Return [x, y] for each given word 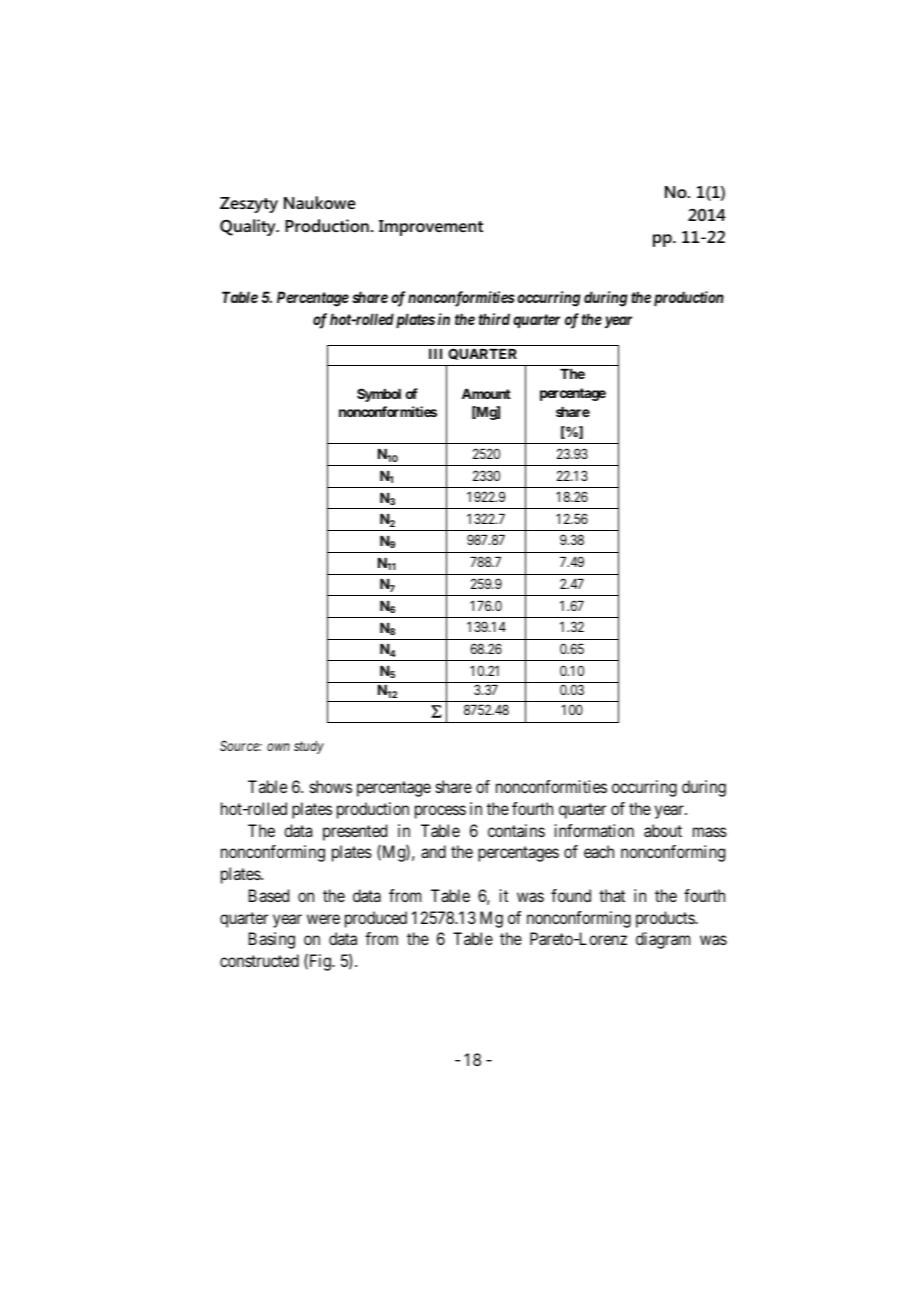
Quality [249, 227]
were [323, 919]
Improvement [431, 228]
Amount [486, 394]
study [309, 747]
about [663, 830]
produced [376, 919]
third [494, 319]
